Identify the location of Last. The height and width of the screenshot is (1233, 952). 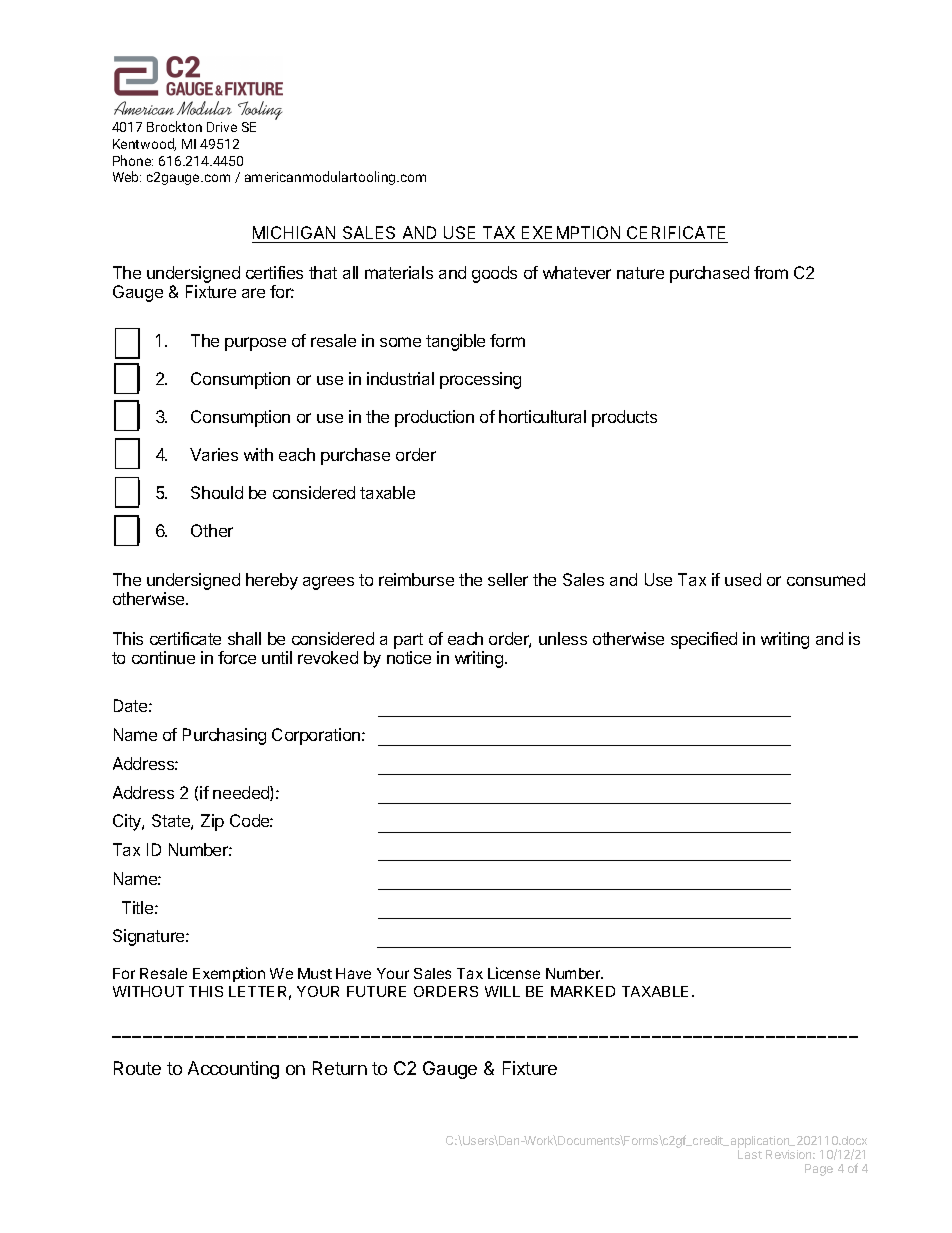
(750, 1154).
